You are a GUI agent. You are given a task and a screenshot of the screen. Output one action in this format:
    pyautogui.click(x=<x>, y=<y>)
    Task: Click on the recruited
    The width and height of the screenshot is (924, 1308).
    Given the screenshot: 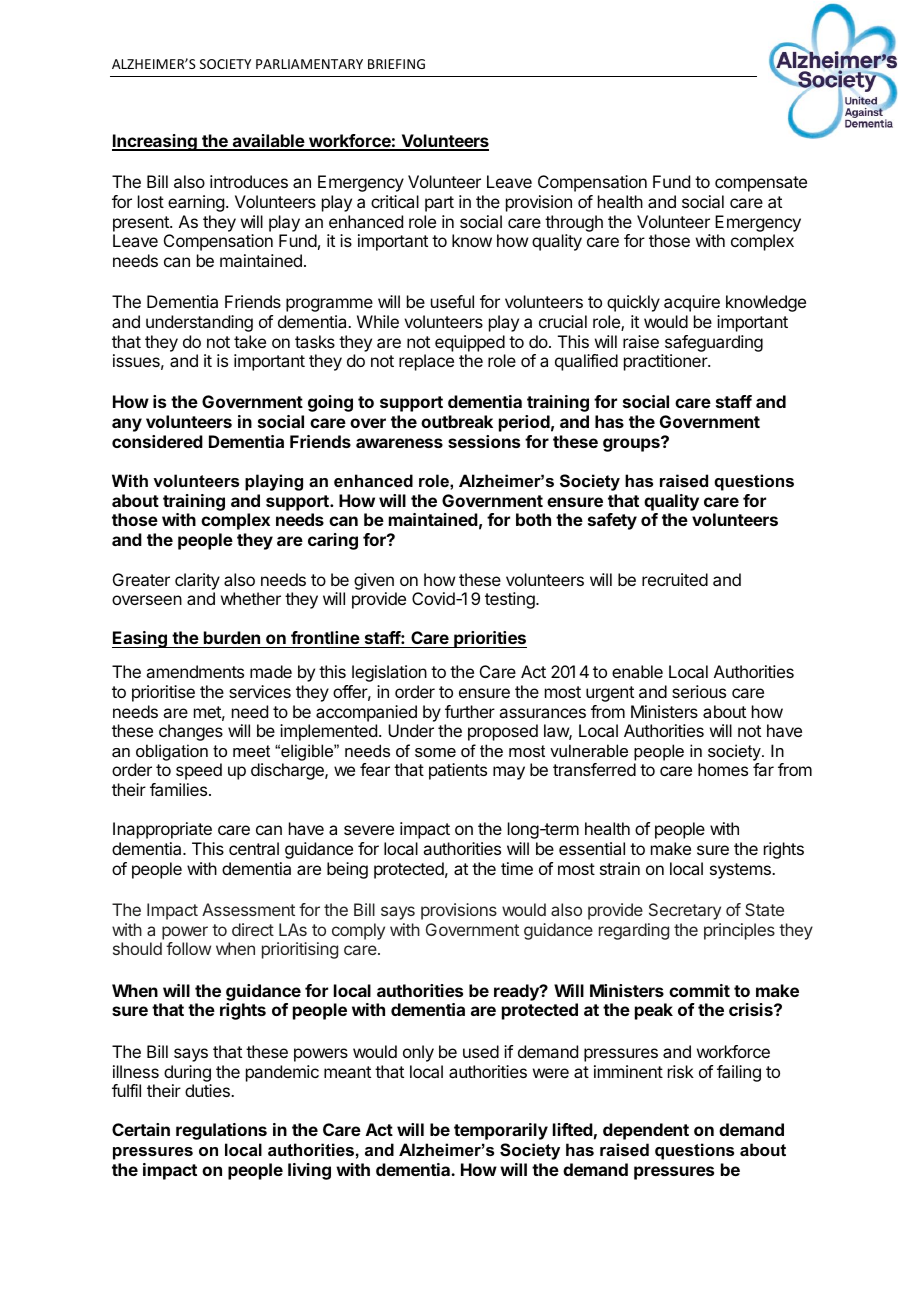 What is the action you would take?
    pyautogui.click(x=675, y=579)
